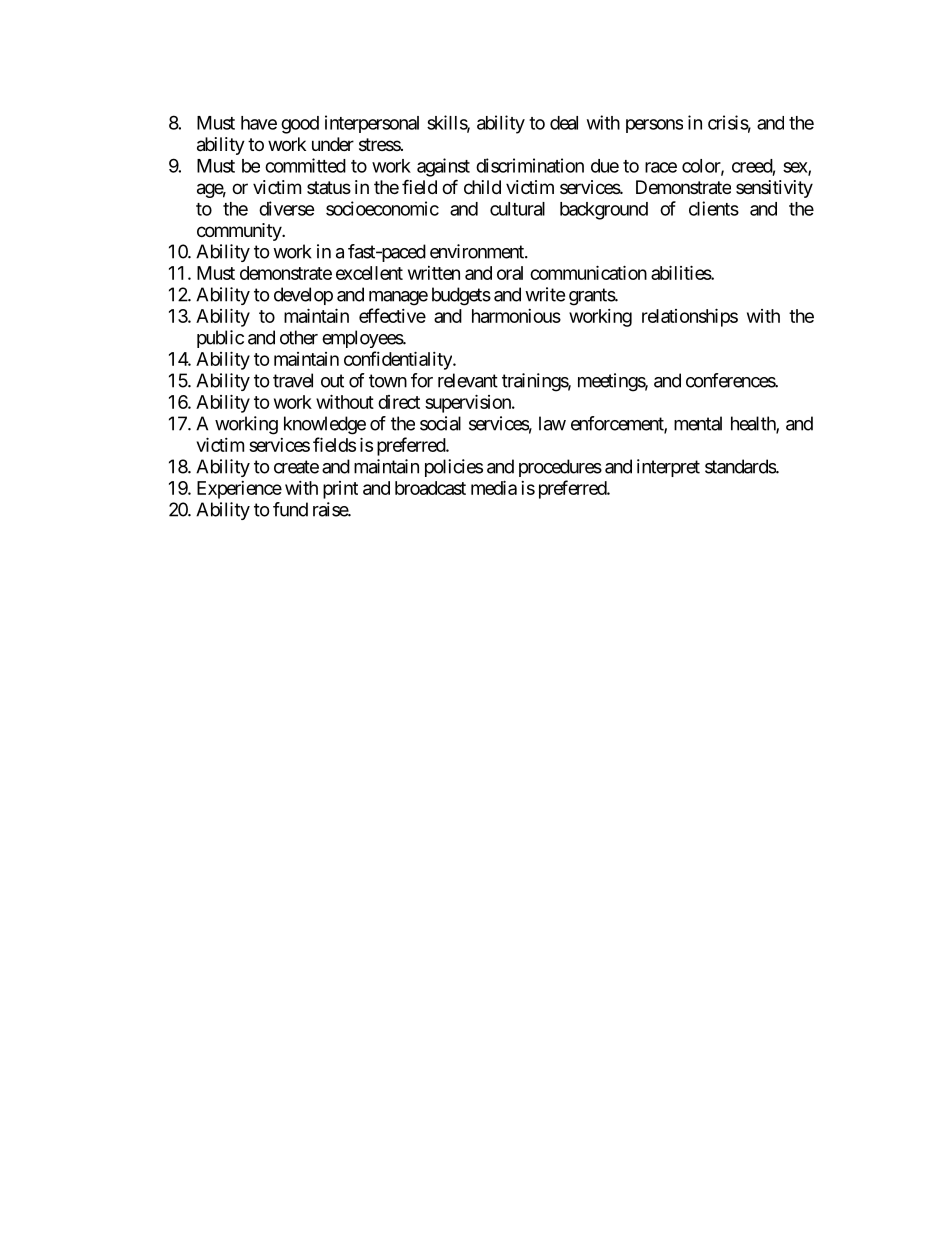  Describe the element at coordinates (303, 296) in the image. I see `develop` at that location.
